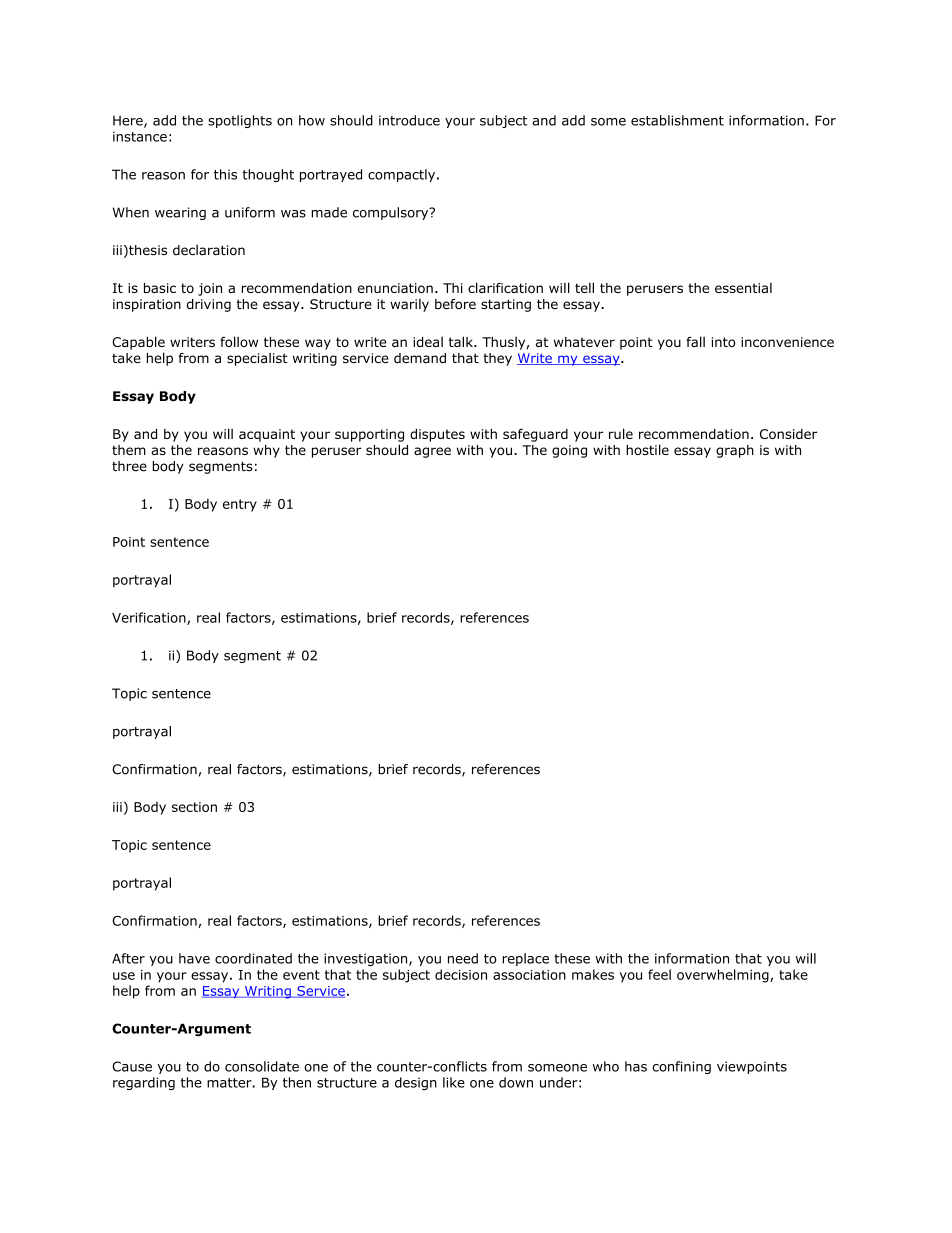 The height and width of the document is (1233, 952). Describe the element at coordinates (497, 359) in the document. I see `they` at that location.
